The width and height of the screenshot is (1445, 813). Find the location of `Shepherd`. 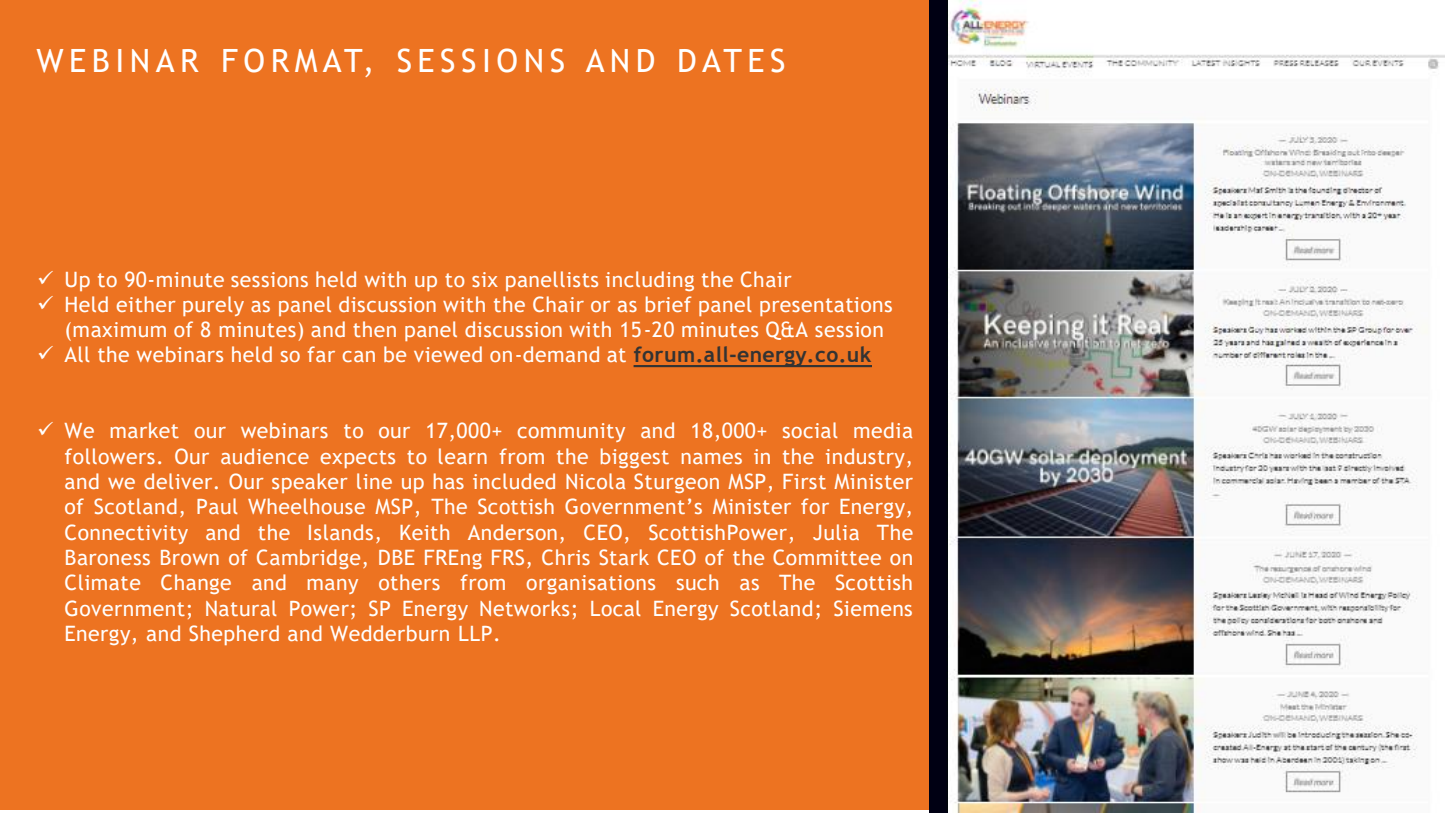

Shepherd is located at coordinates (234, 635).
